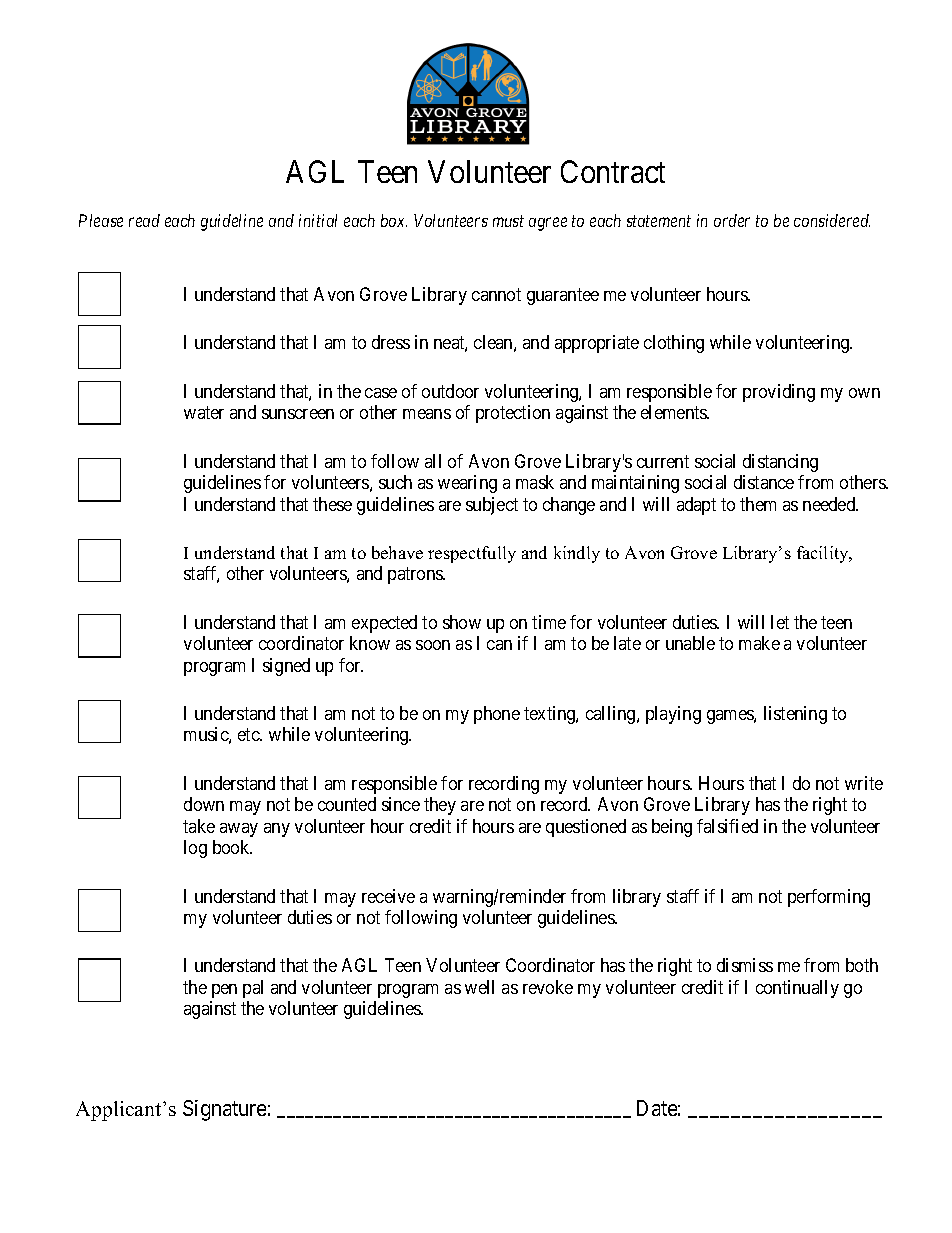 The height and width of the screenshot is (1233, 952). What do you see at coordinates (732, 220) in the screenshot?
I see `order` at bounding box center [732, 220].
